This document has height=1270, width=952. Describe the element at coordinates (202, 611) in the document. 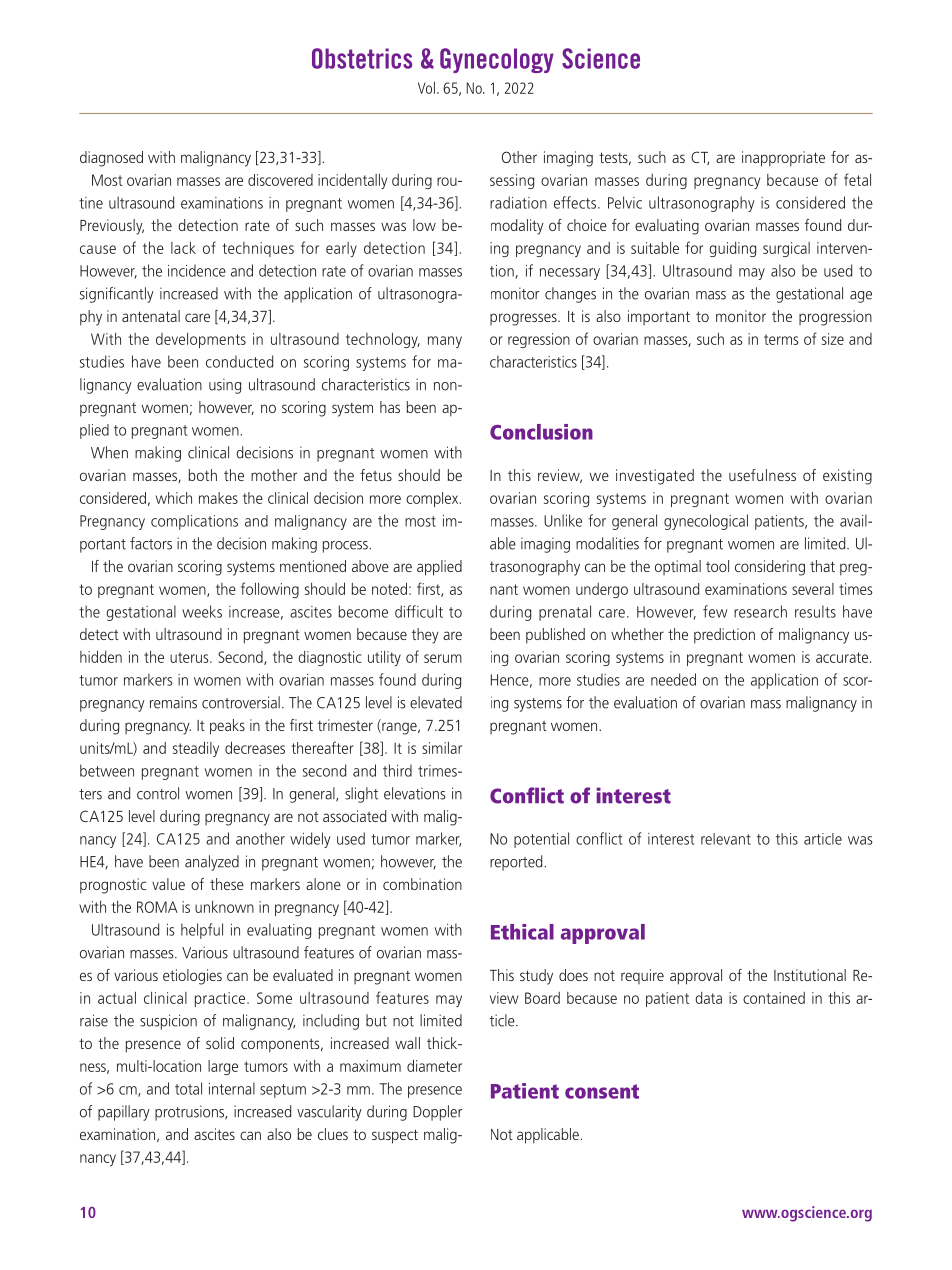

I see `weeks` at that location.
